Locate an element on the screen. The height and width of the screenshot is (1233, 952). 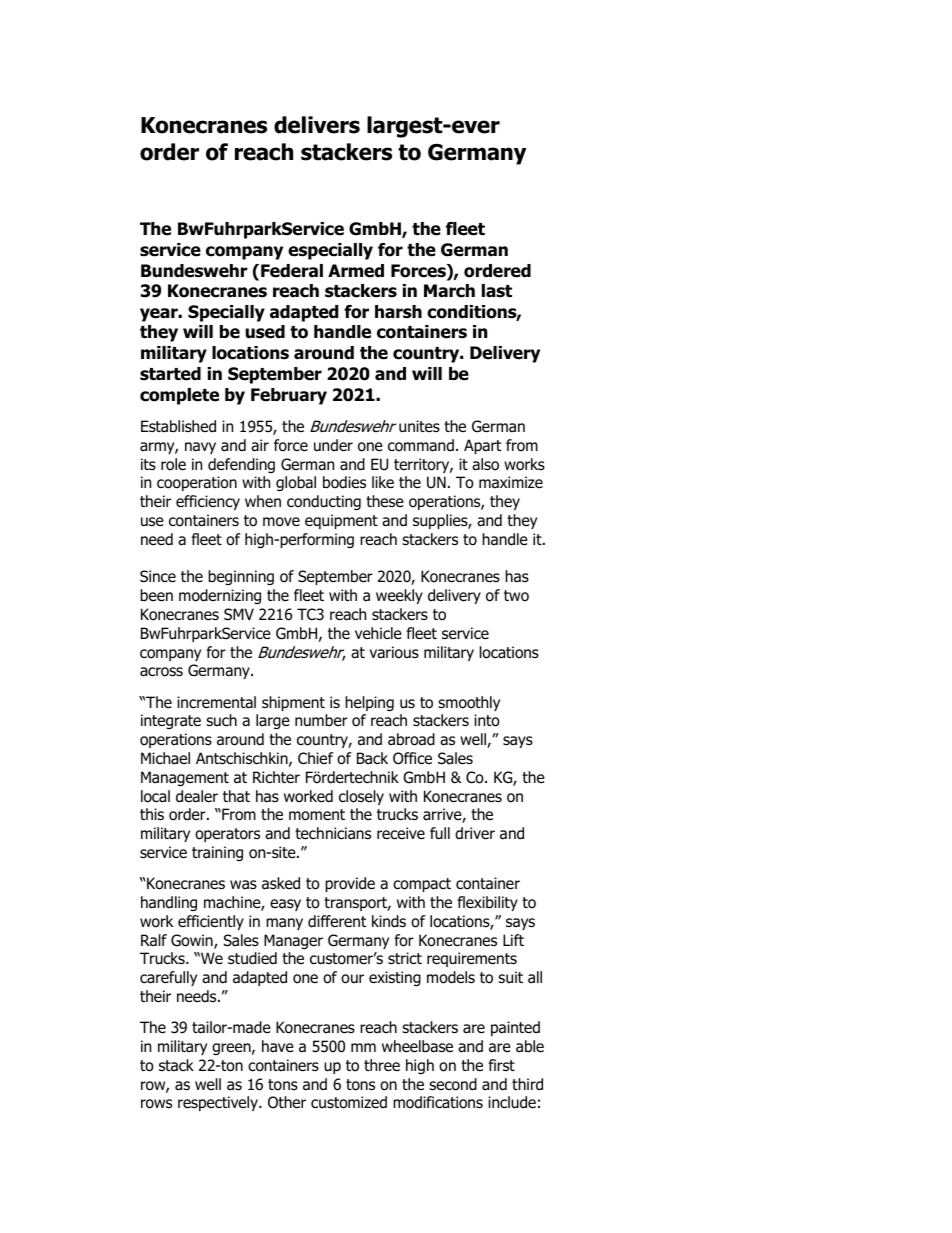
technicians is located at coordinates (333, 833).
